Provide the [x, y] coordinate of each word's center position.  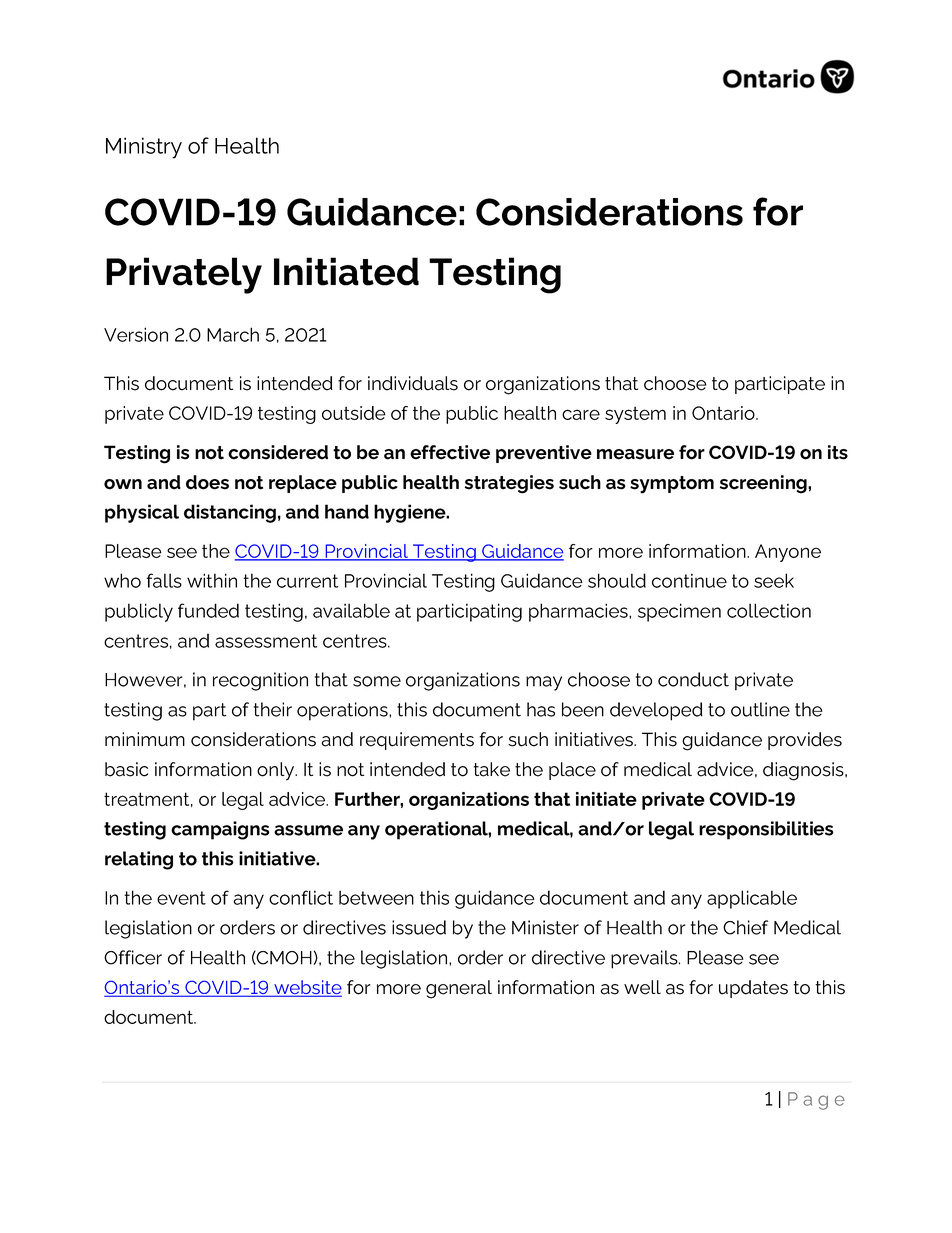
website [307, 988]
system [635, 415]
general [459, 989]
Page [816, 1101]
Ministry [144, 148]
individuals [413, 383]
